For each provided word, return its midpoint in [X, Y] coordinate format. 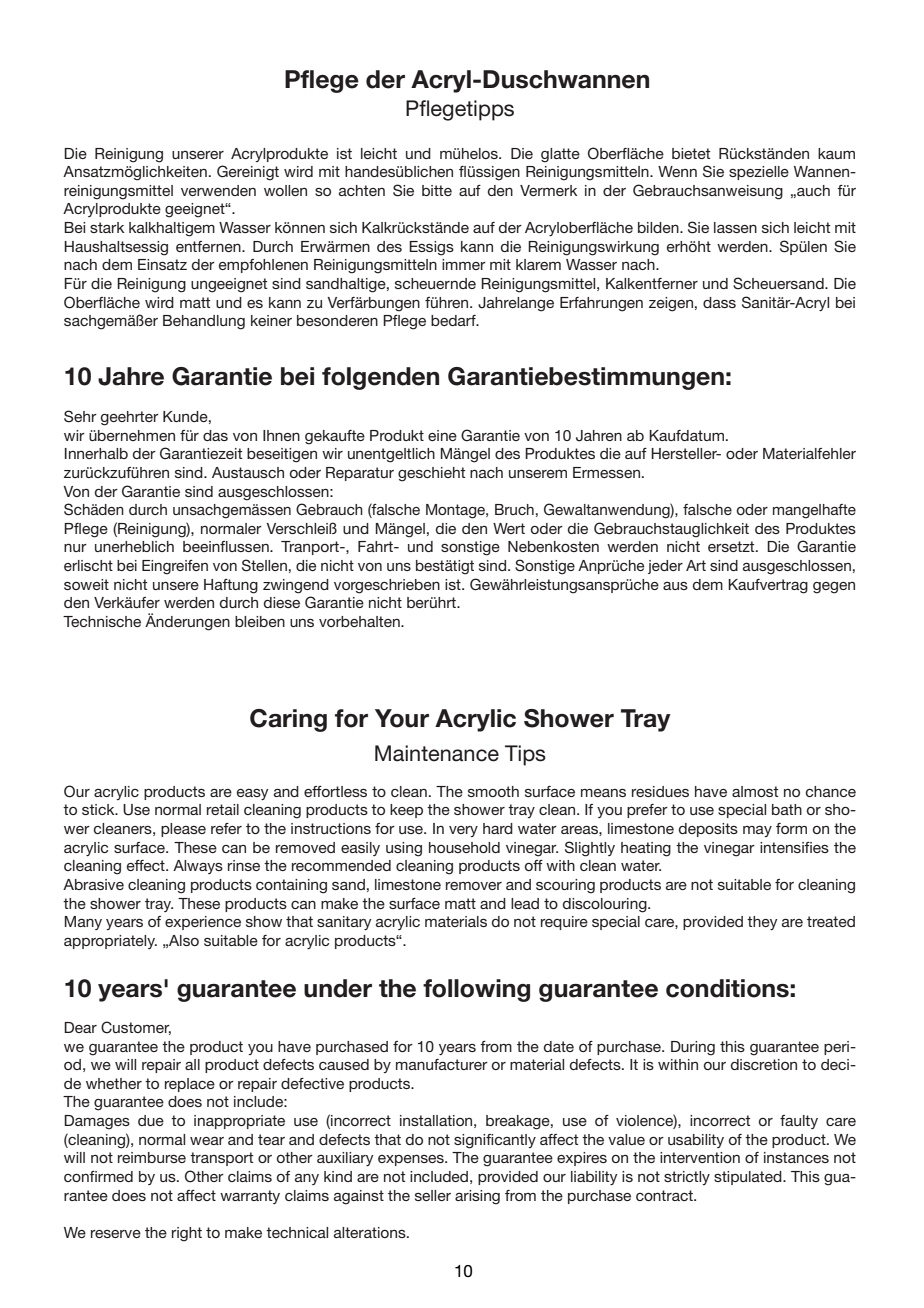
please [183, 830]
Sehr [80, 416]
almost [755, 791]
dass [719, 302]
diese [282, 602]
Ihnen [281, 435]
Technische [102, 621]
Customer [136, 1028]
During [693, 1048]
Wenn [677, 171]
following [476, 990]
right [187, 1234]
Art [696, 565]
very [463, 831]
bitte [437, 190]
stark [107, 227]
